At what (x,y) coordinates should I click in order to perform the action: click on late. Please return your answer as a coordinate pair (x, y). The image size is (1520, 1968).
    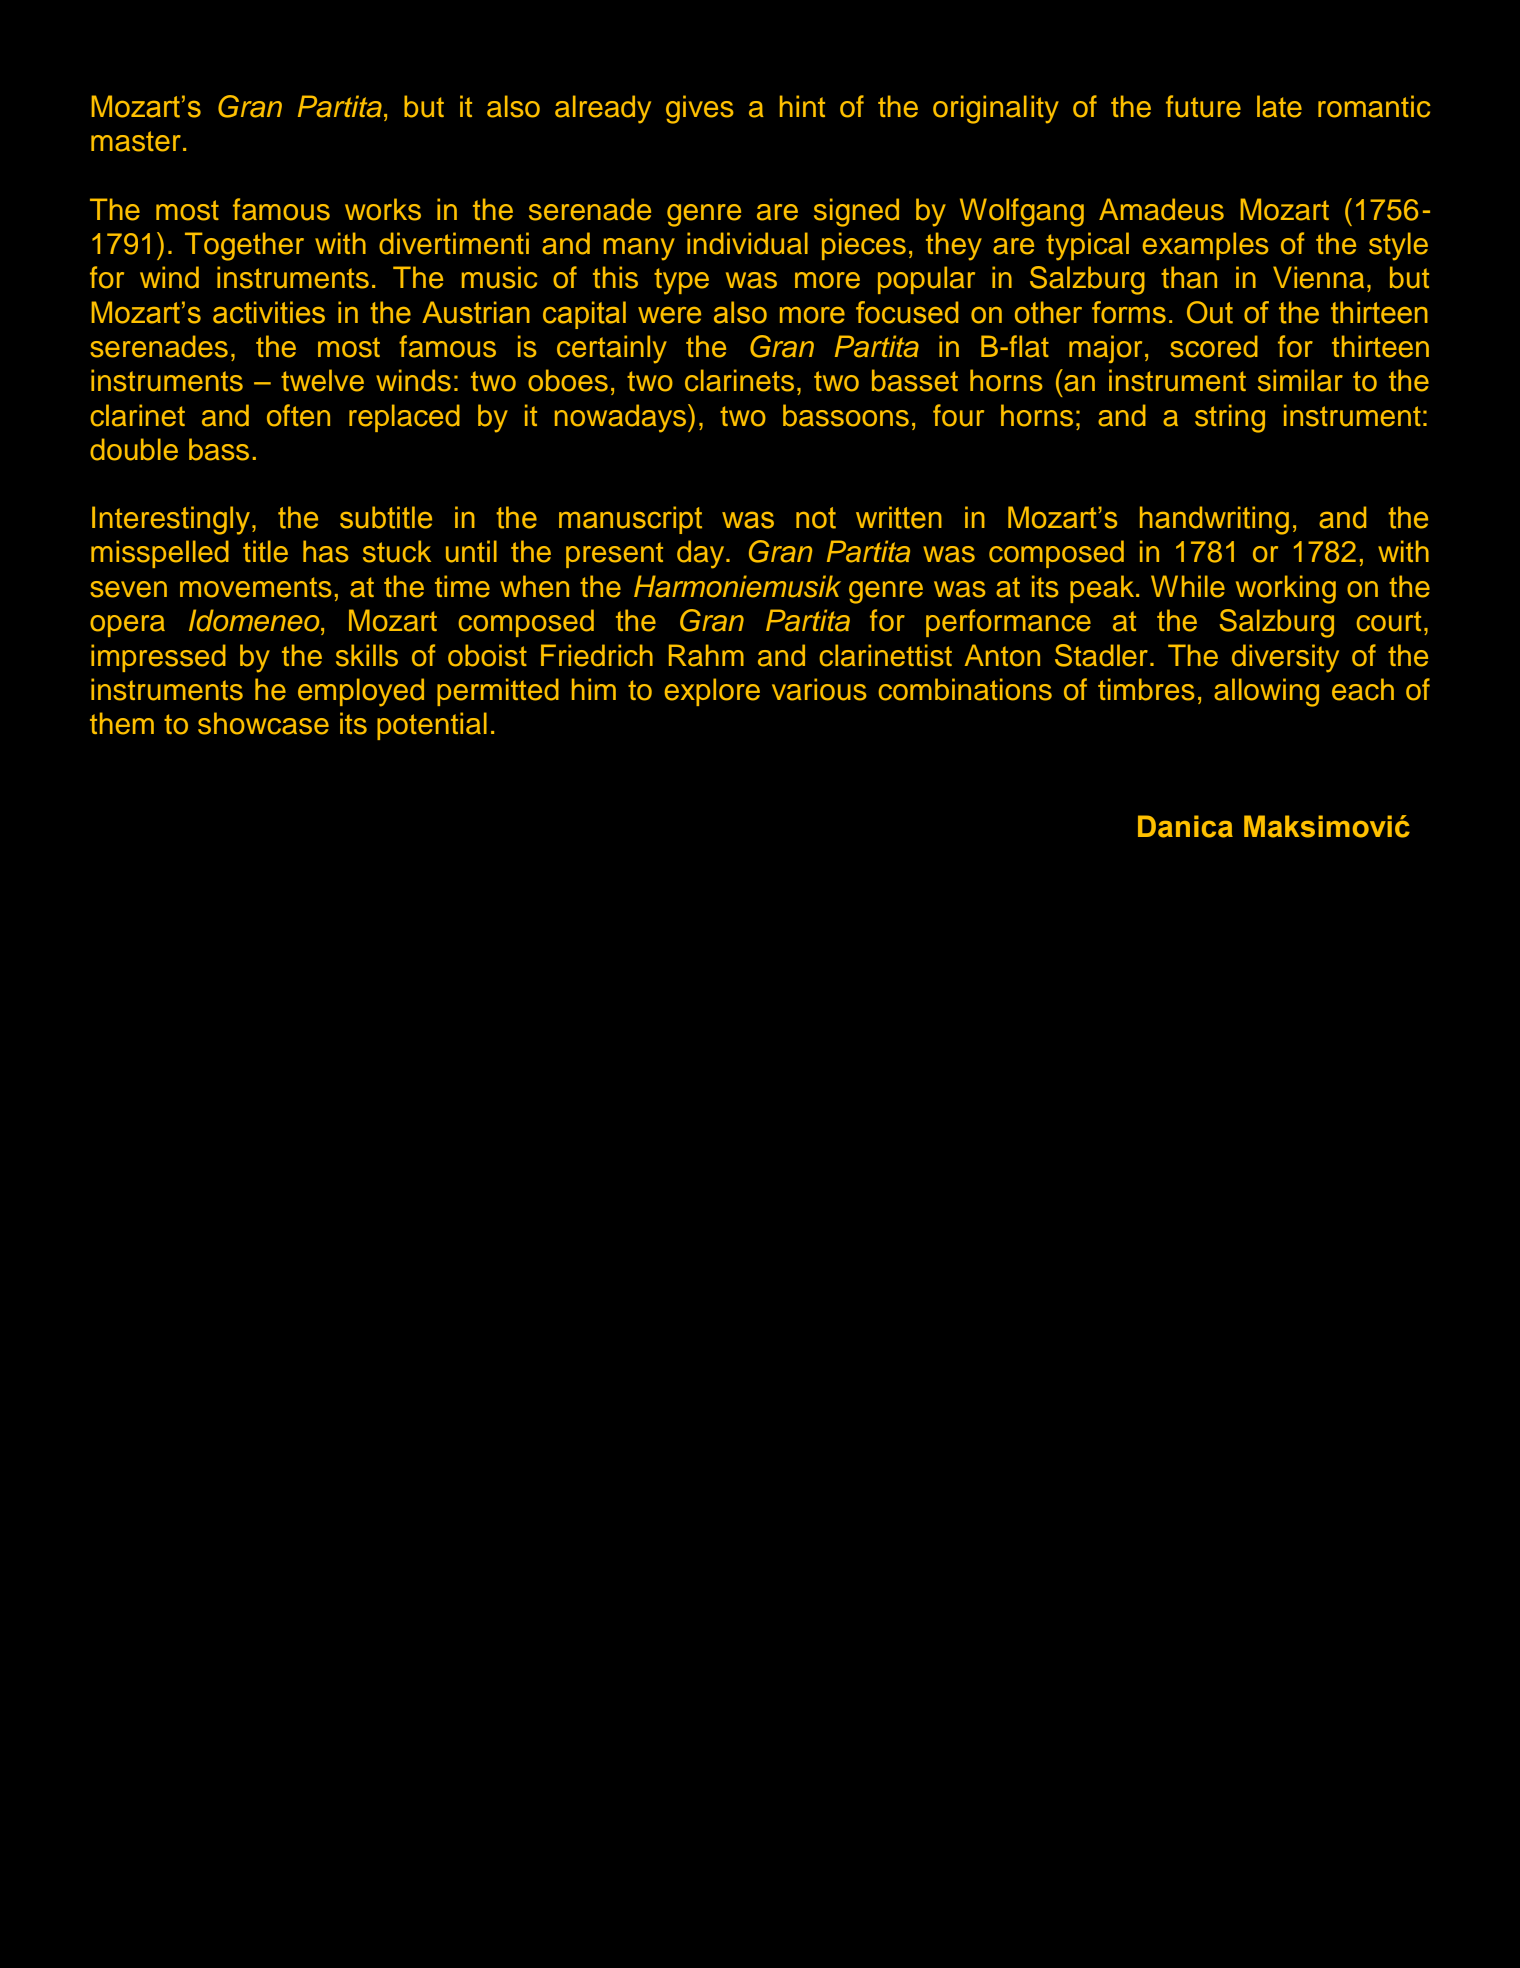
    Looking at the image, I should click on (1279, 106).
